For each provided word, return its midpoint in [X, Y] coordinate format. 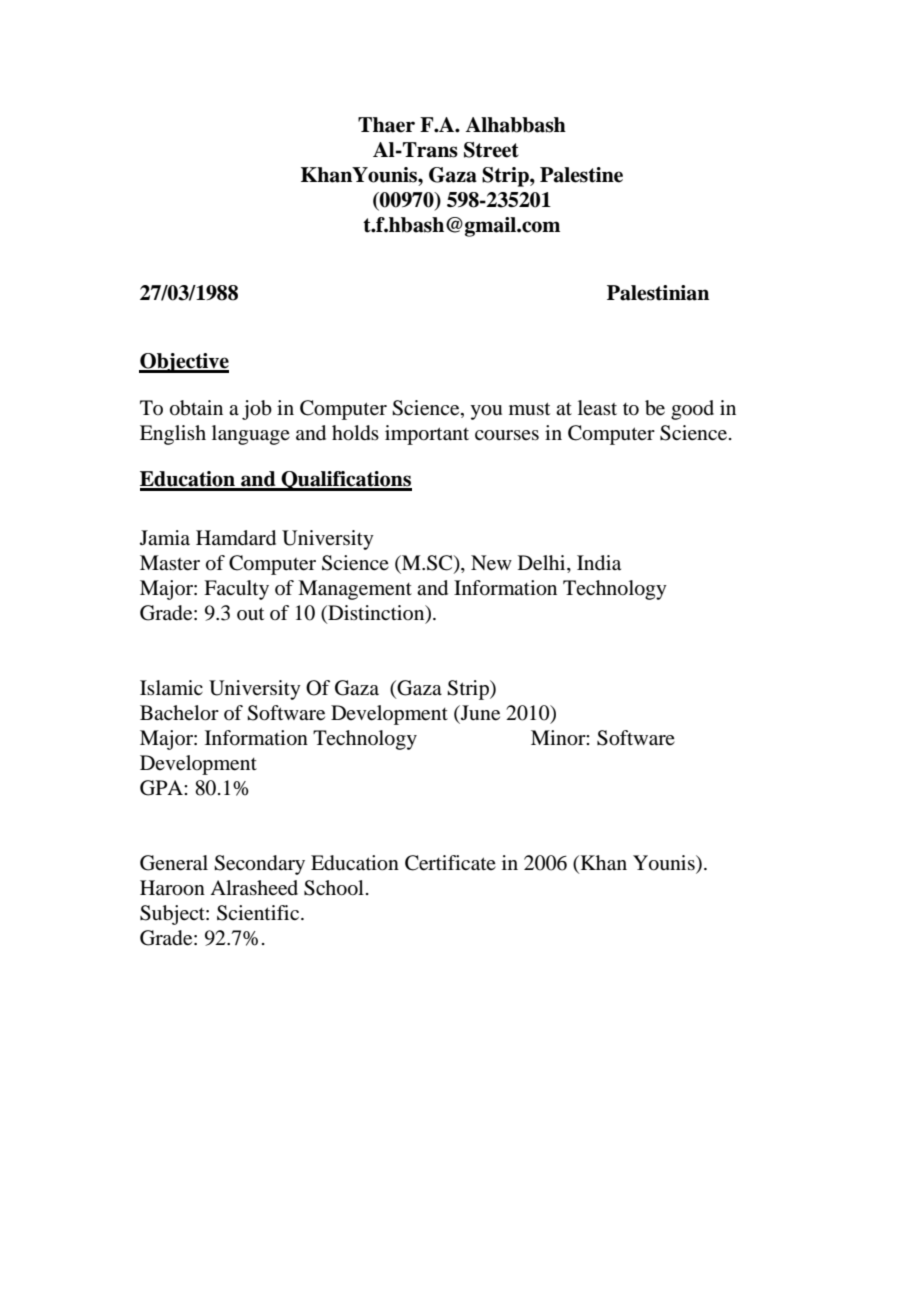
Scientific [259, 913]
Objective [184, 363]
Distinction [376, 614]
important [427, 435]
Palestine [581, 175]
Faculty [236, 590]
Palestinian [658, 293]
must [529, 408]
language [251, 435]
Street [491, 150]
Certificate [450, 863]
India [599, 563]
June [479, 713]
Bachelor [179, 713]
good [692, 410]
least [597, 407]
